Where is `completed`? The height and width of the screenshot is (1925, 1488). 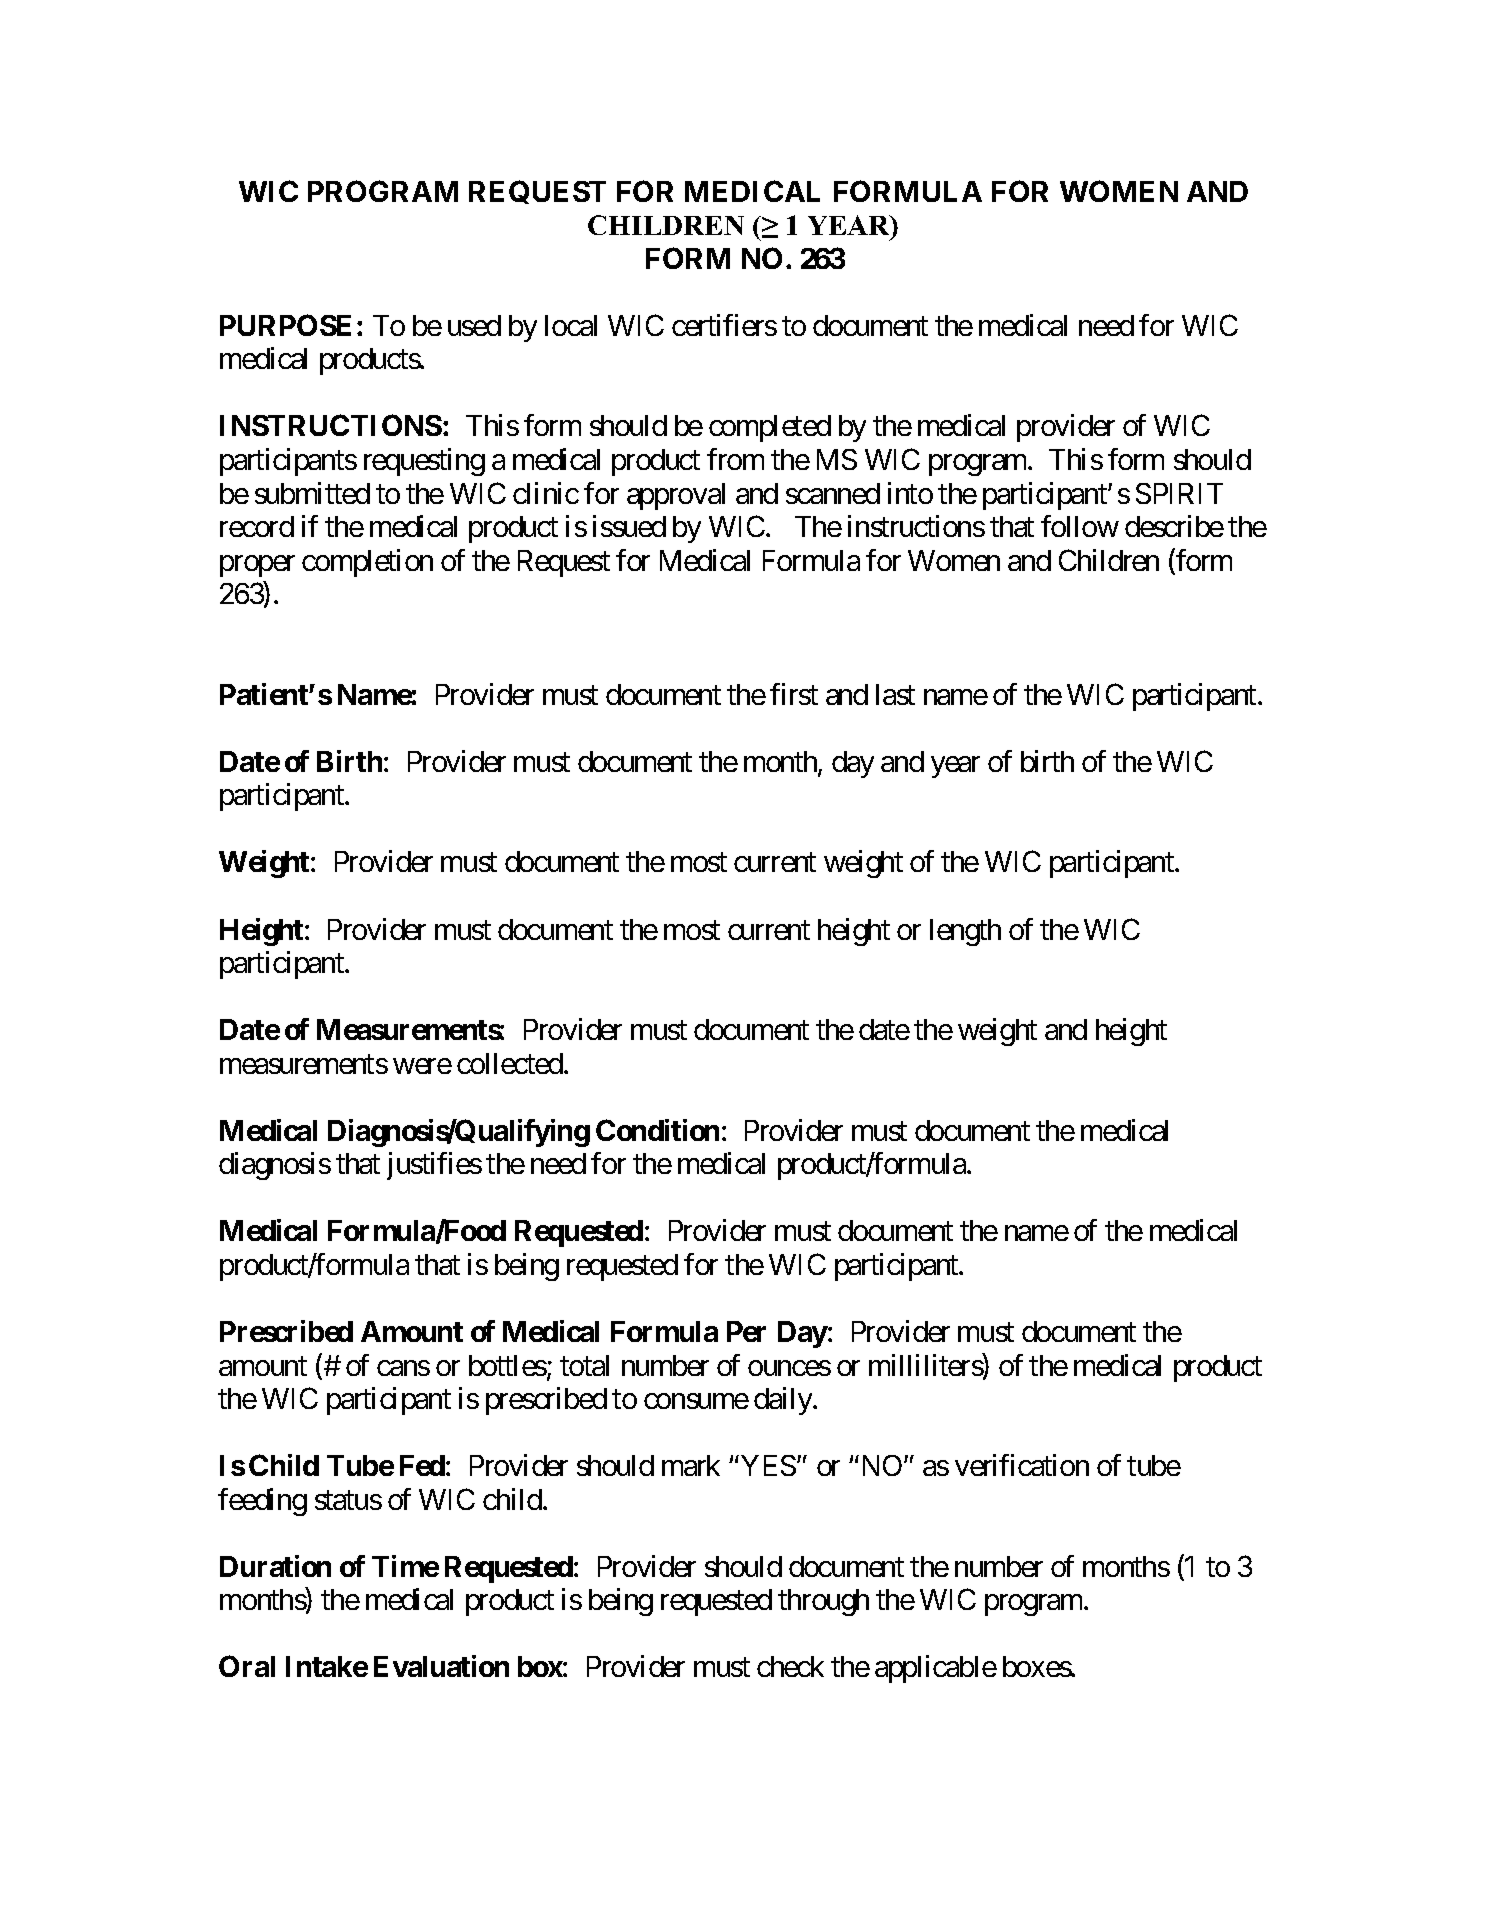
completed is located at coordinates (770, 428).
